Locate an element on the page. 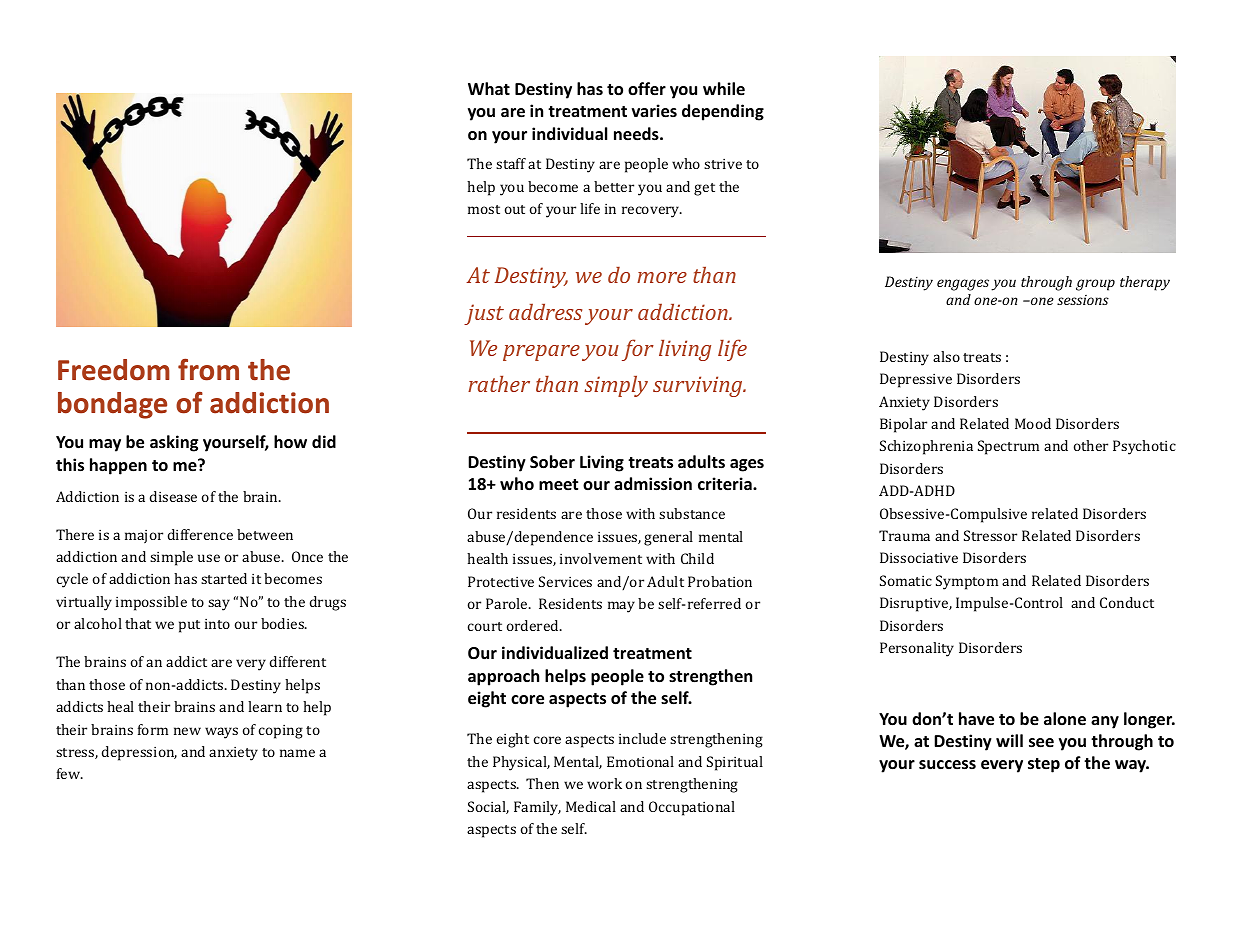  varies is located at coordinates (654, 111).
